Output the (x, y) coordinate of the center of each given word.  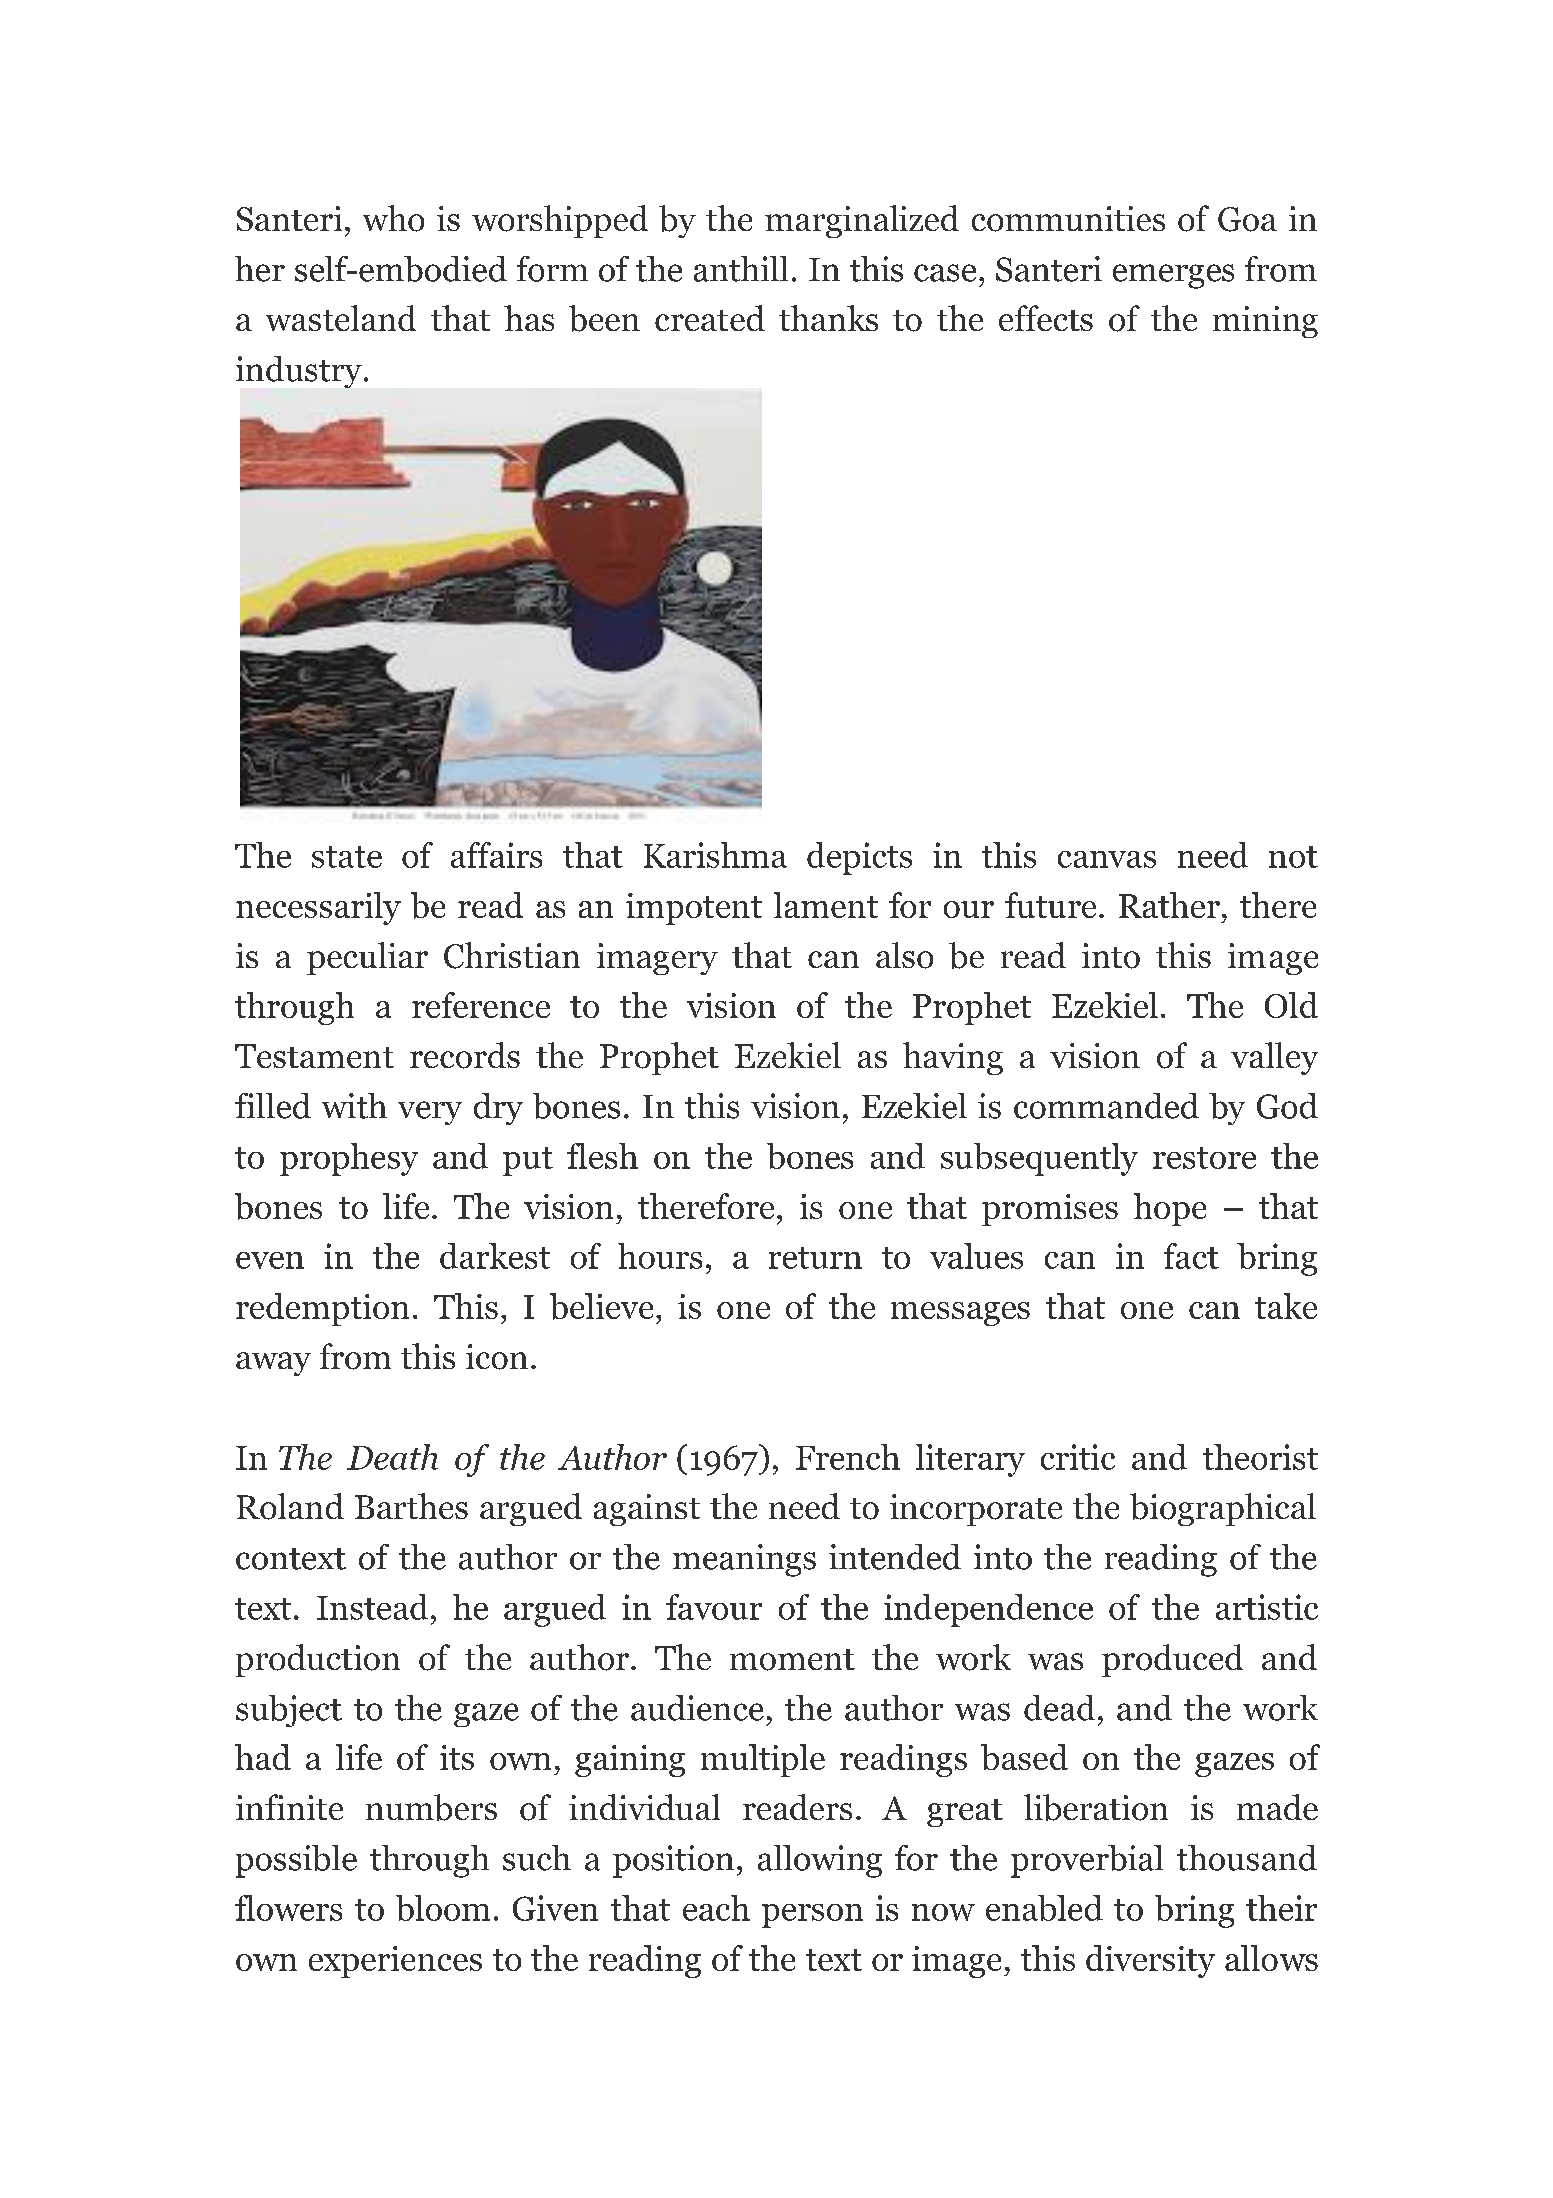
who (393, 218)
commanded (1106, 1106)
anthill (741, 269)
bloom (443, 1908)
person (812, 1916)
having (953, 1058)
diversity (1150, 1961)
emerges (1173, 276)
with (354, 1106)
